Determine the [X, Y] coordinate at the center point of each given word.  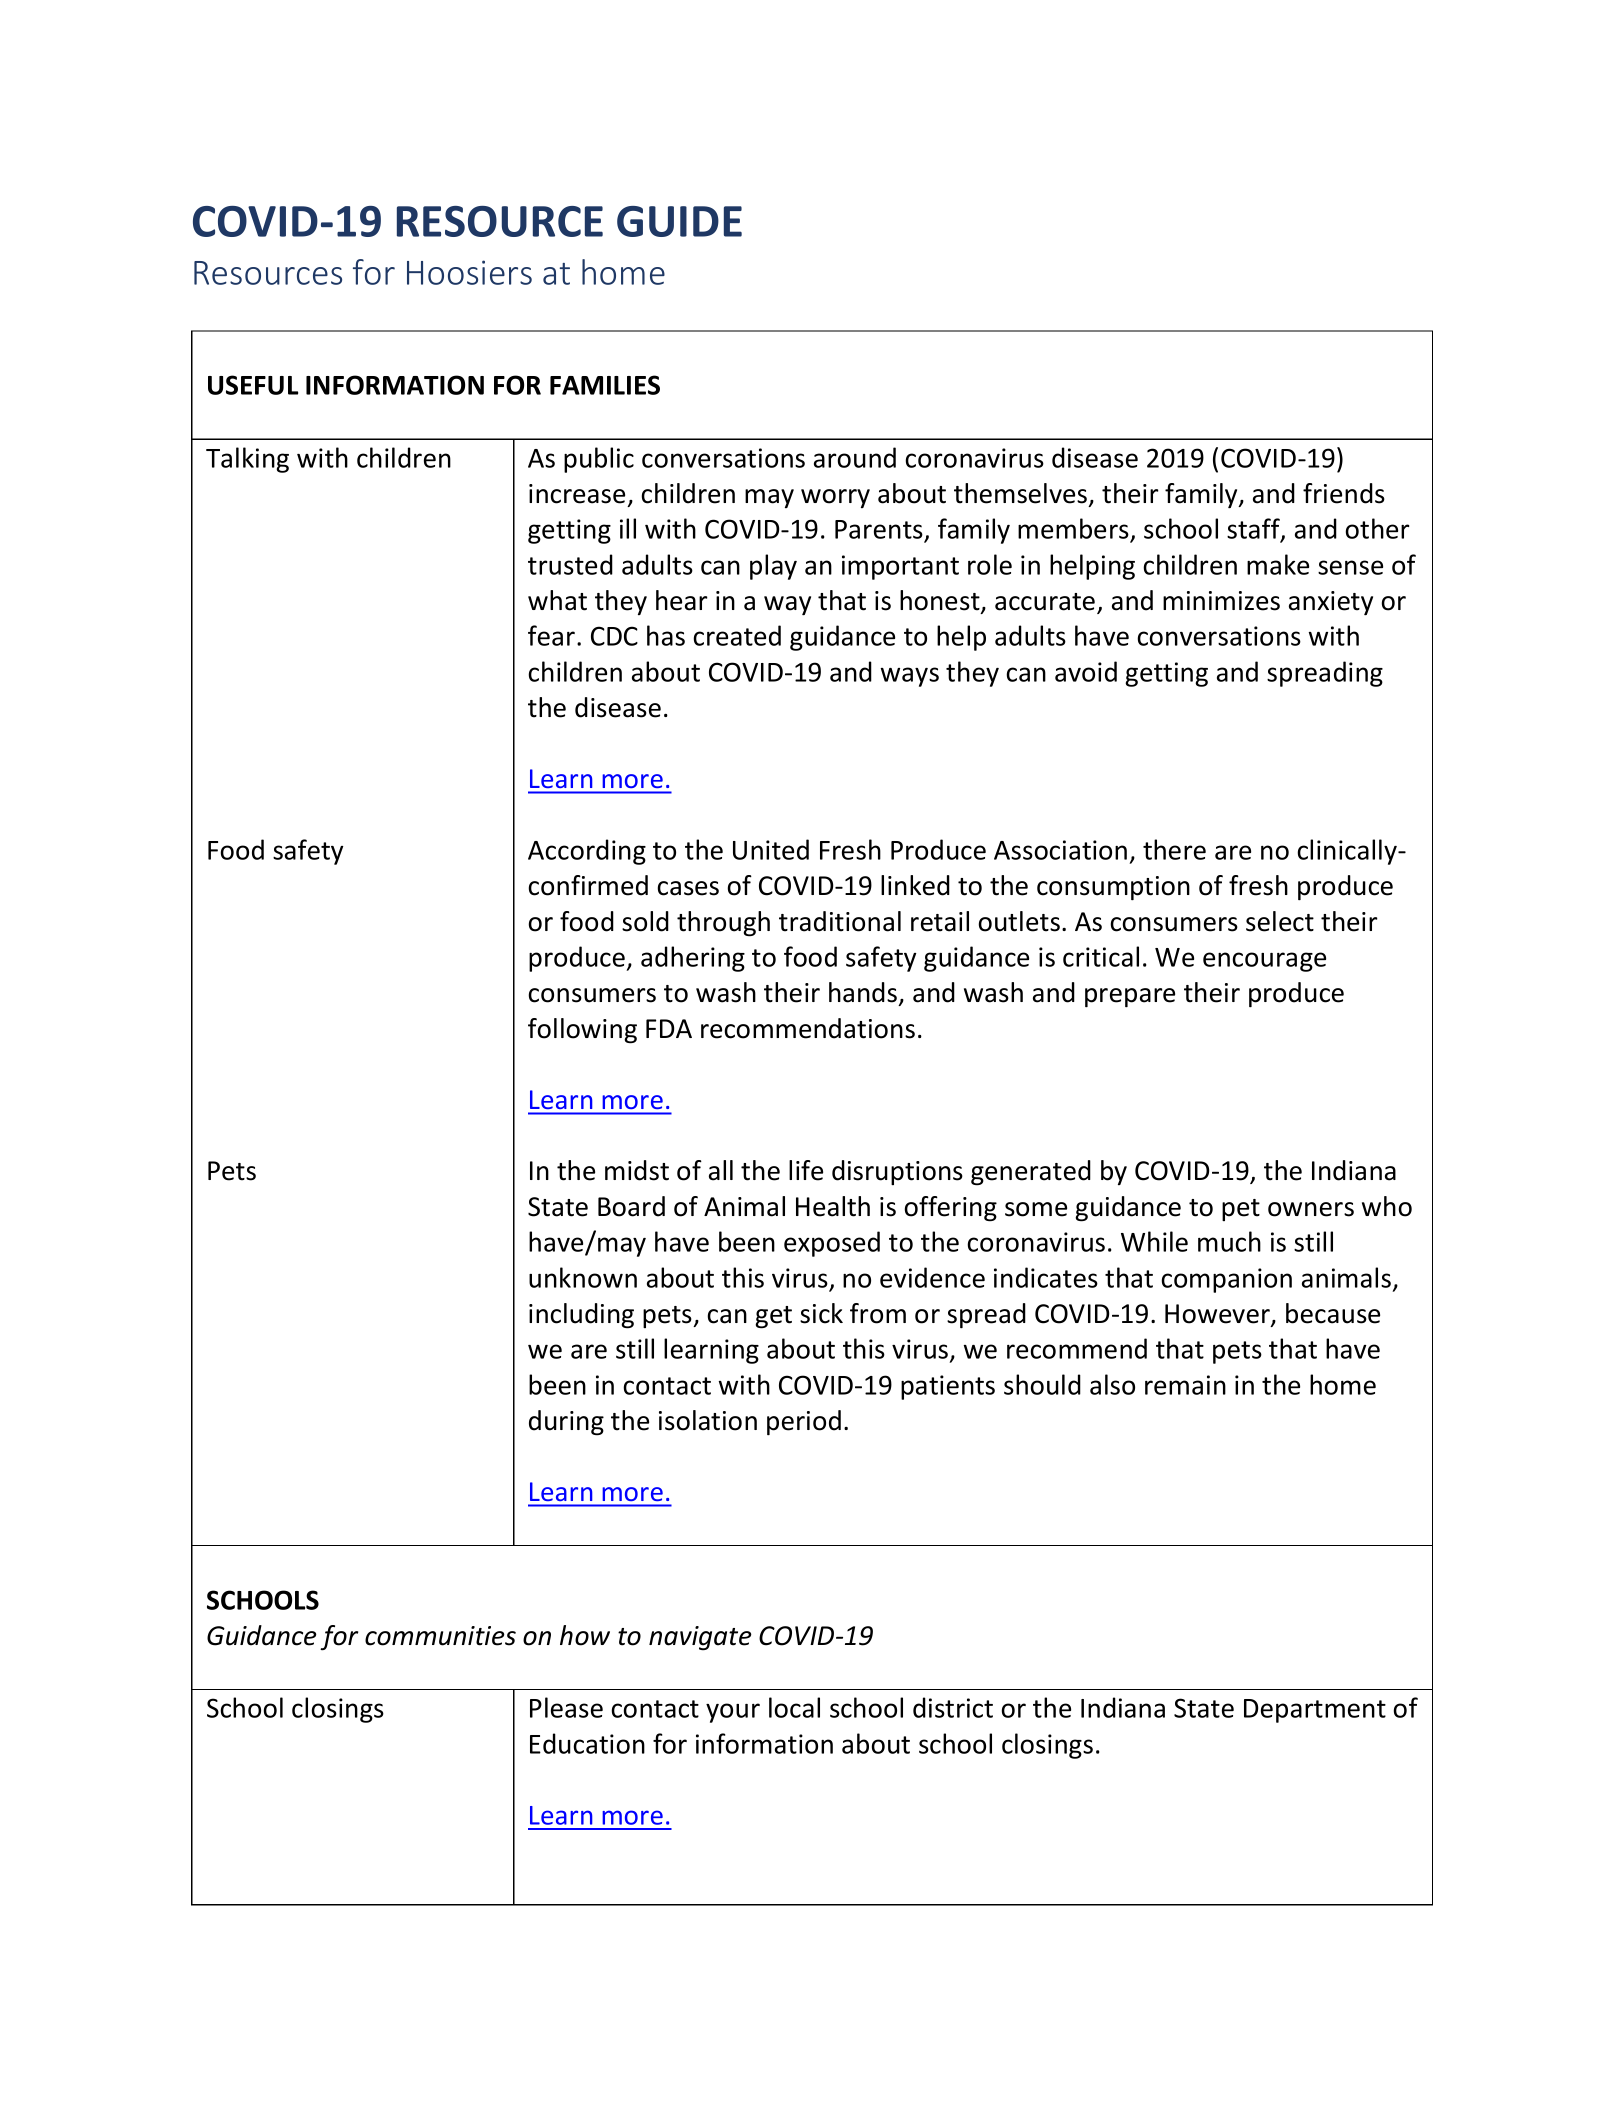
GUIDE [679, 221]
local [794, 1707]
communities [440, 1636]
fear [553, 635]
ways [910, 677]
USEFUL [253, 385]
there [1174, 849]
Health [833, 1206]
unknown [583, 1277]
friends [1344, 493]
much [1229, 1241]
